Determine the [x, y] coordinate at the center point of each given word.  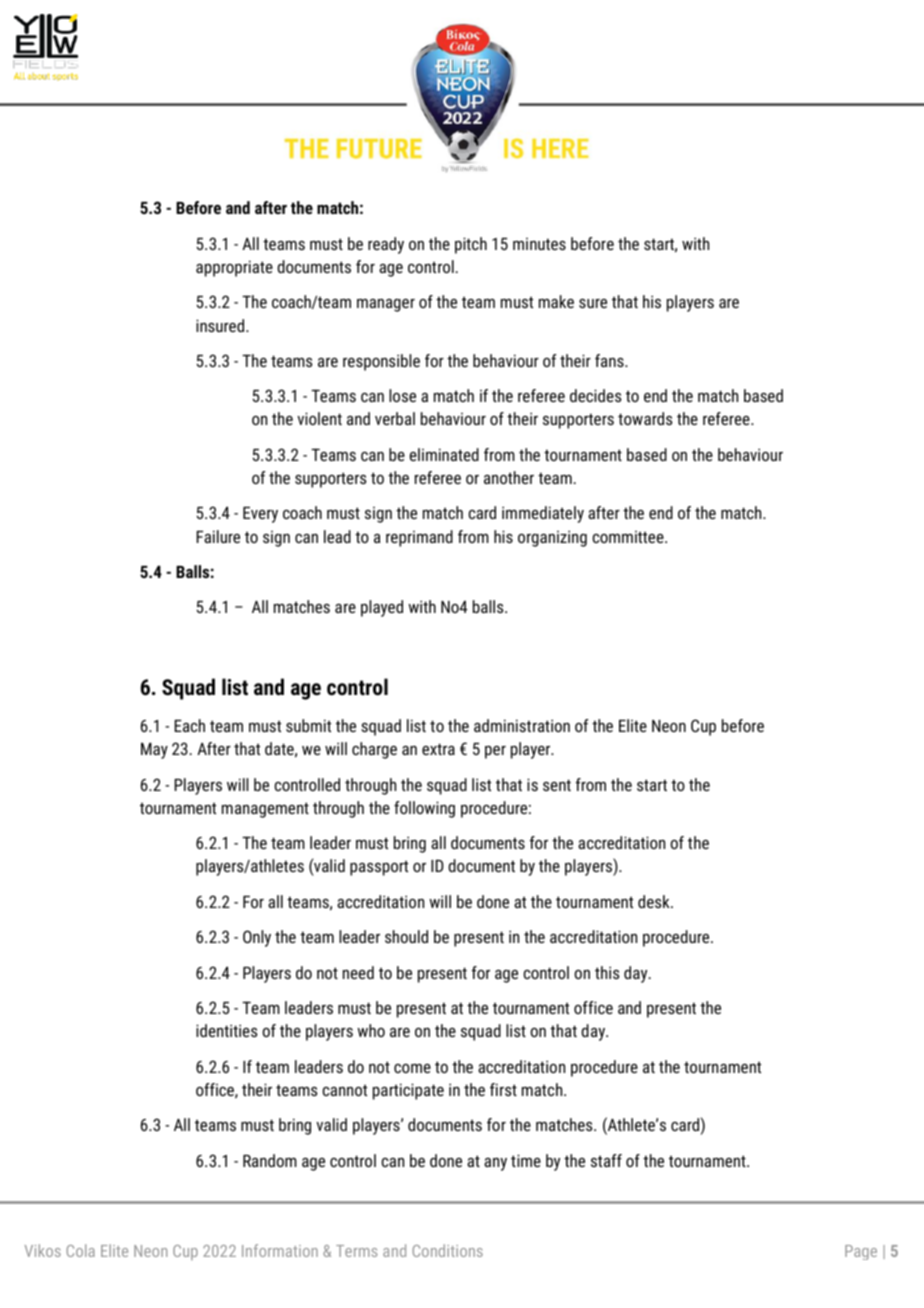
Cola [81, 1250]
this [607, 972]
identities [227, 1030]
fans [610, 360]
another [509, 477]
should [406, 936]
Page [861, 1252]
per [495, 752]
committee [629, 537]
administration [522, 725]
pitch [471, 245]
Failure [218, 536]
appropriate [234, 268]
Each [189, 725]
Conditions [448, 1250]
